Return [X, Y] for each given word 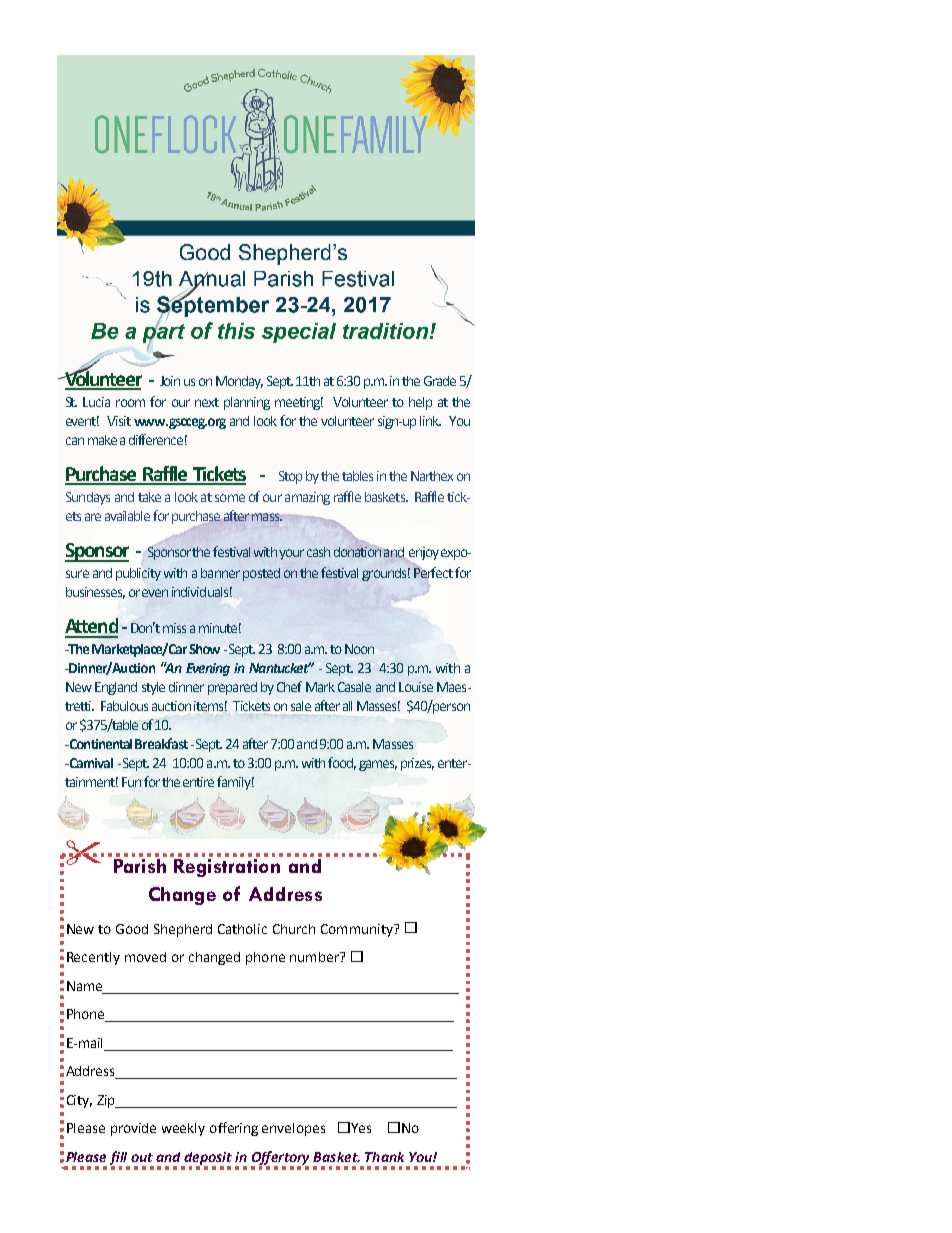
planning [247, 403]
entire [198, 782]
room [130, 403]
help [420, 403]
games [378, 765]
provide [133, 1129]
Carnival [90, 763]
